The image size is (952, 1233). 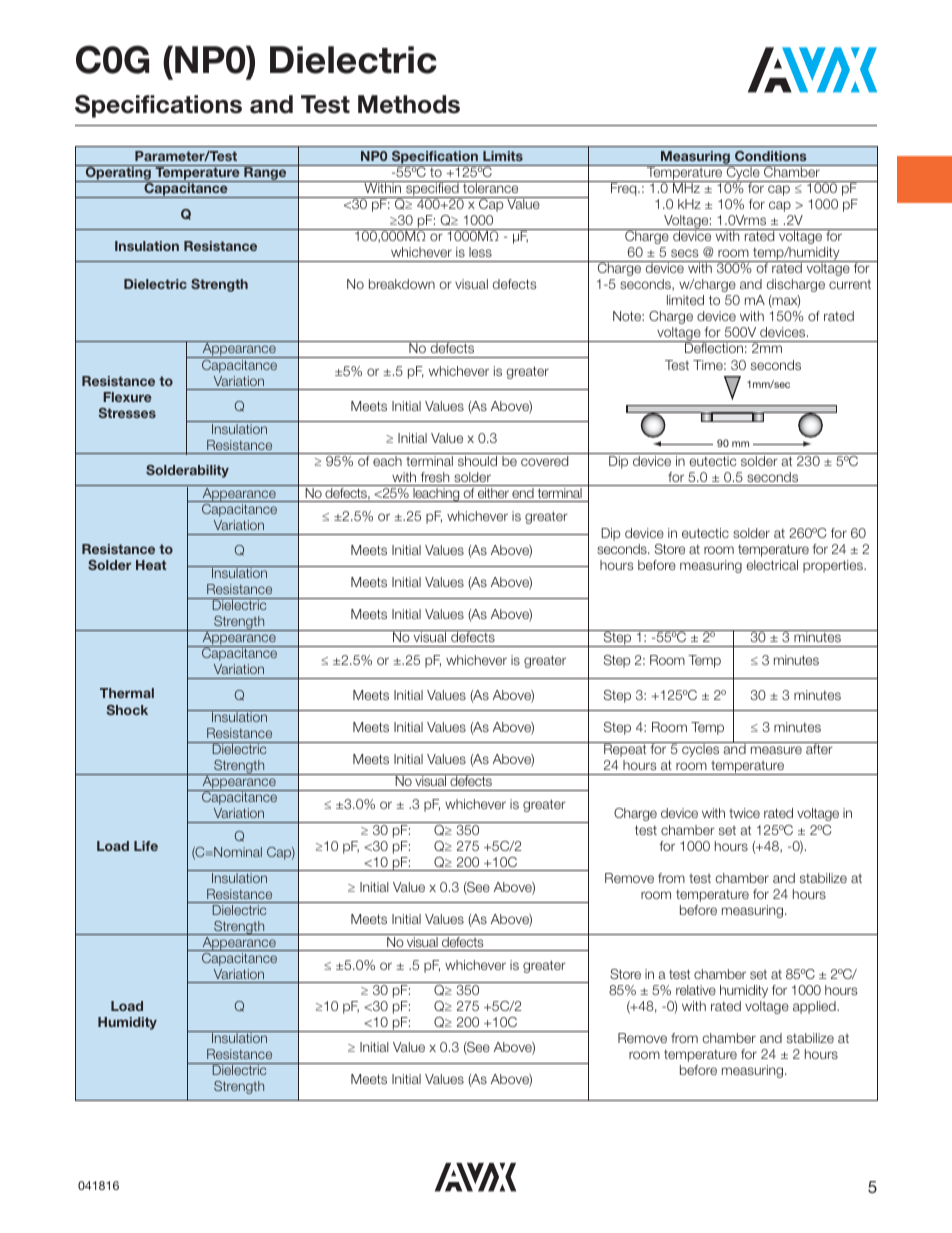 I want to click on applied, so click(x=815, y=1007).
